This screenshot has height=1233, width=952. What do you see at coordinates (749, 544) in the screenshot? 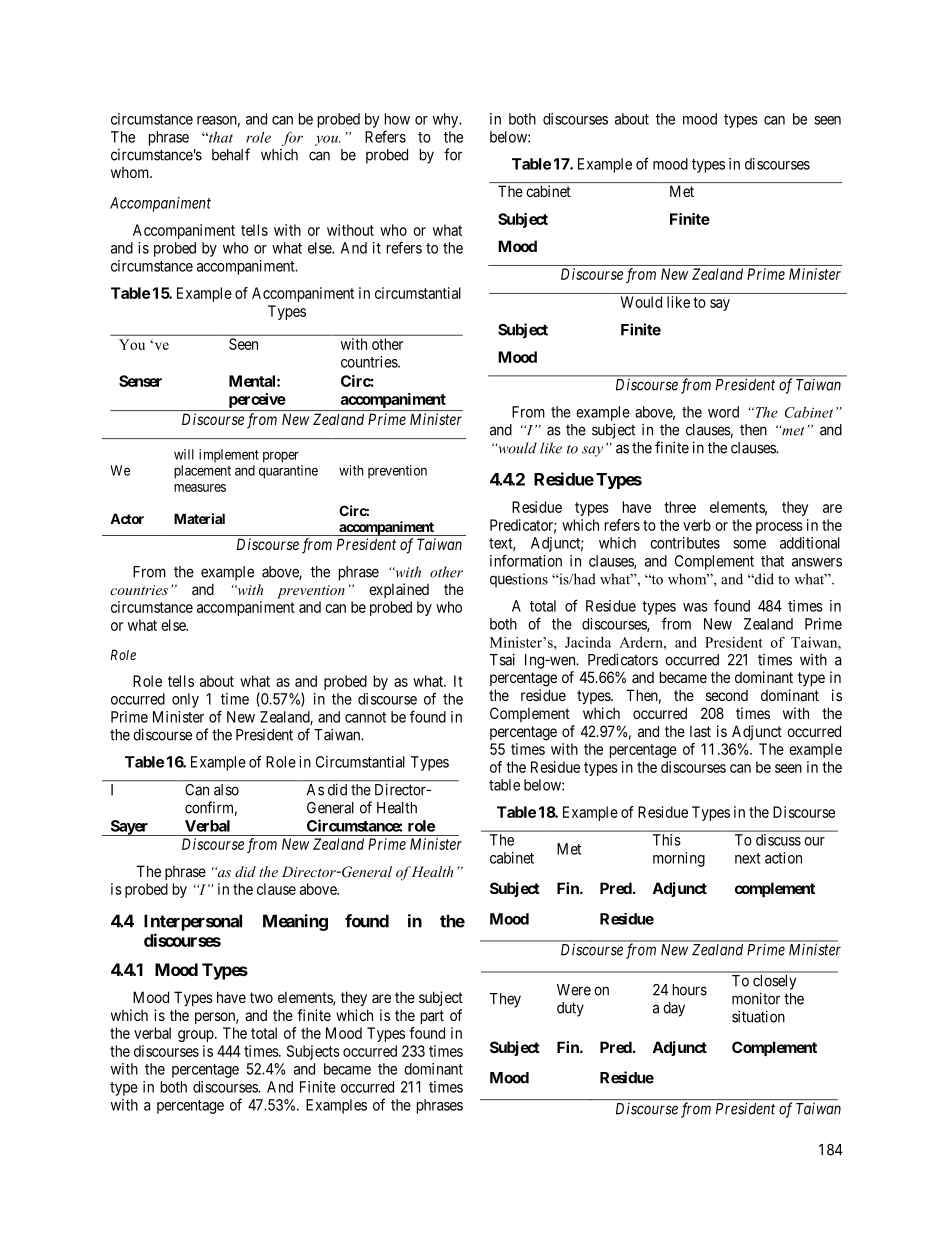
I see `some` at bounding box center [749, 544].
